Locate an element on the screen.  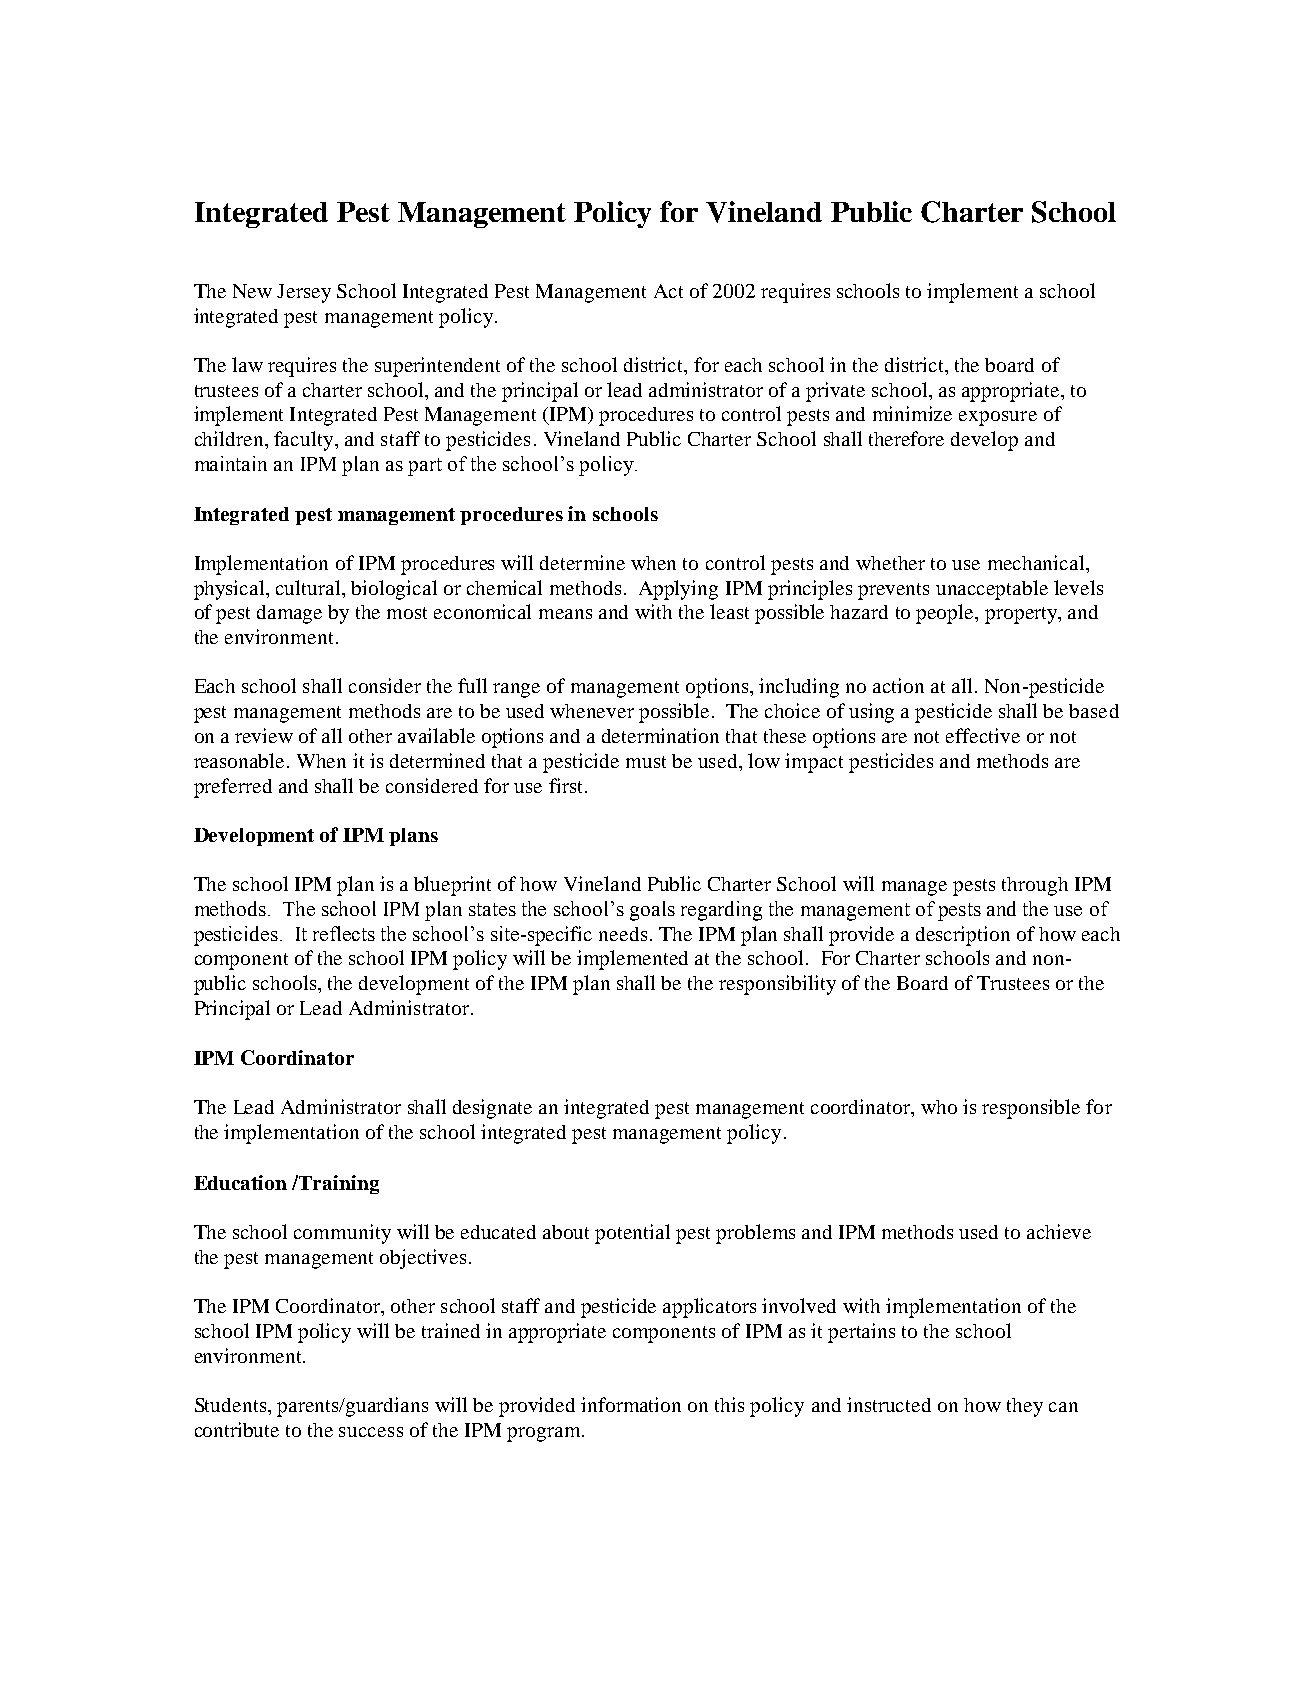
through is located at coordinates (1035, 886).
